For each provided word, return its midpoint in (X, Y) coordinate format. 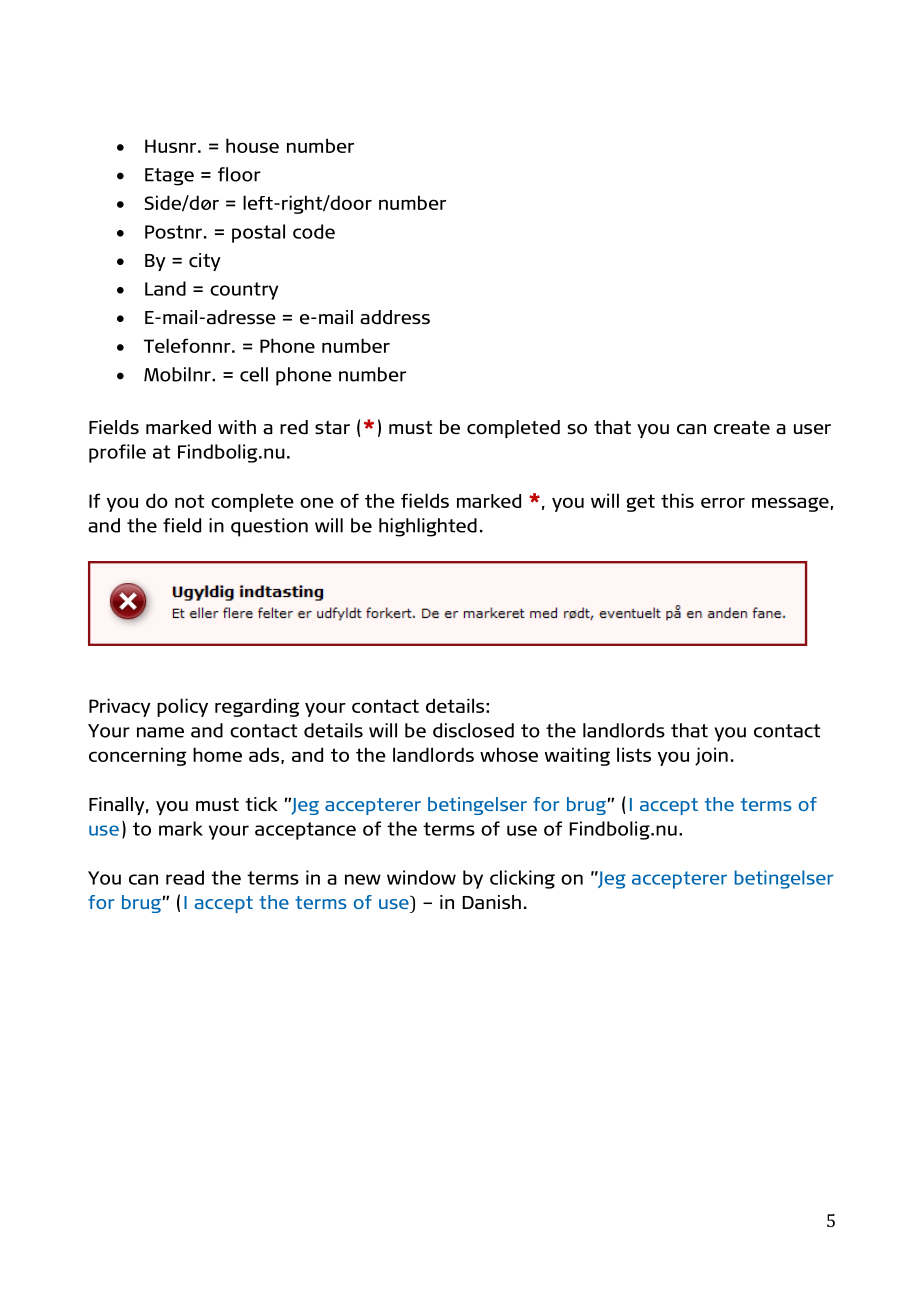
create (742, 428)
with (237, 427)
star (332, 428)
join (711, 756)
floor (239, 174)
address (395, 317)
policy (182, 707)
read (185, 877)
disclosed (473, 730)
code (314, 231)
